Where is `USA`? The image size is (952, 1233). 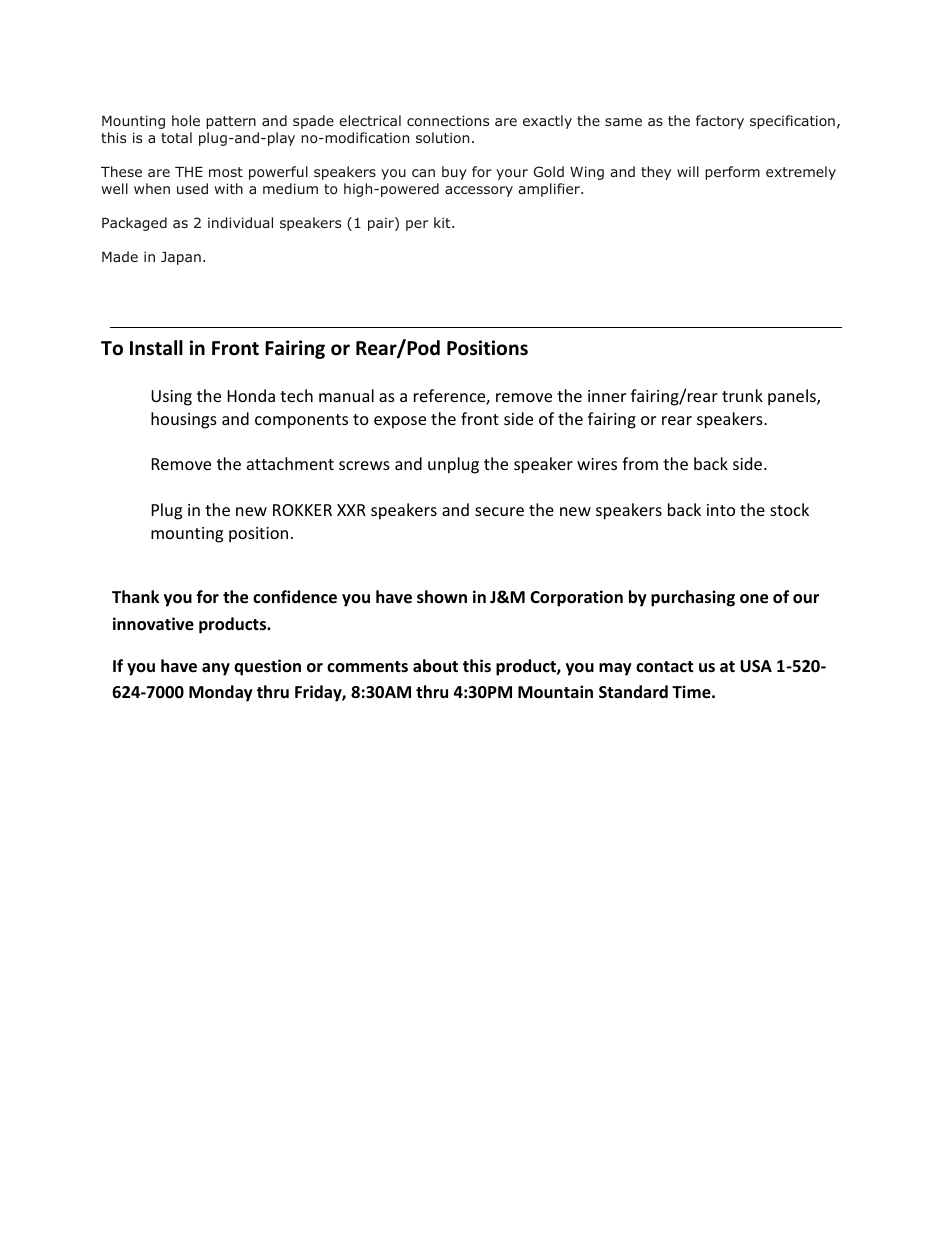
USA is located at coordinates (756, 666).
